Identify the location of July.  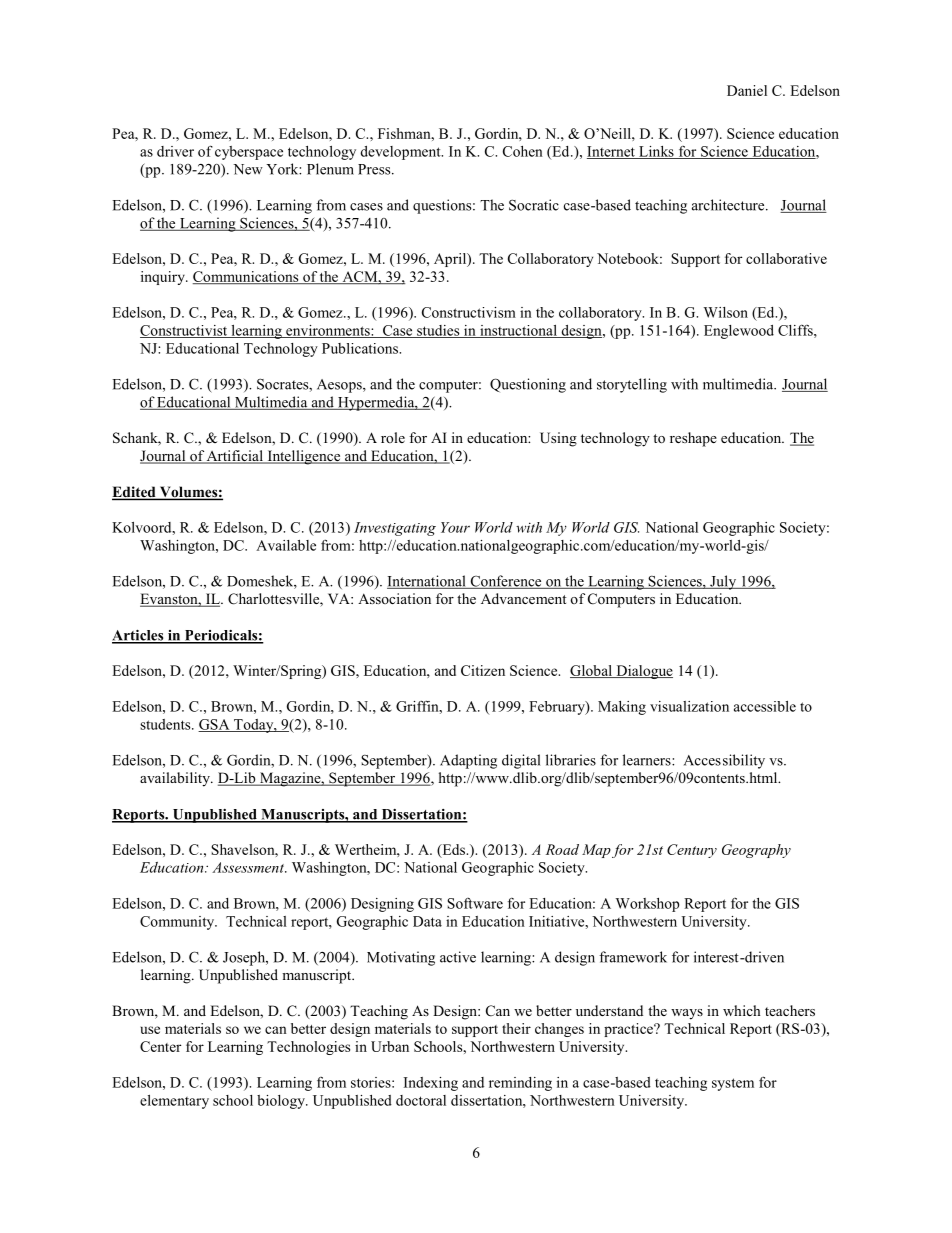
(723, 582).
